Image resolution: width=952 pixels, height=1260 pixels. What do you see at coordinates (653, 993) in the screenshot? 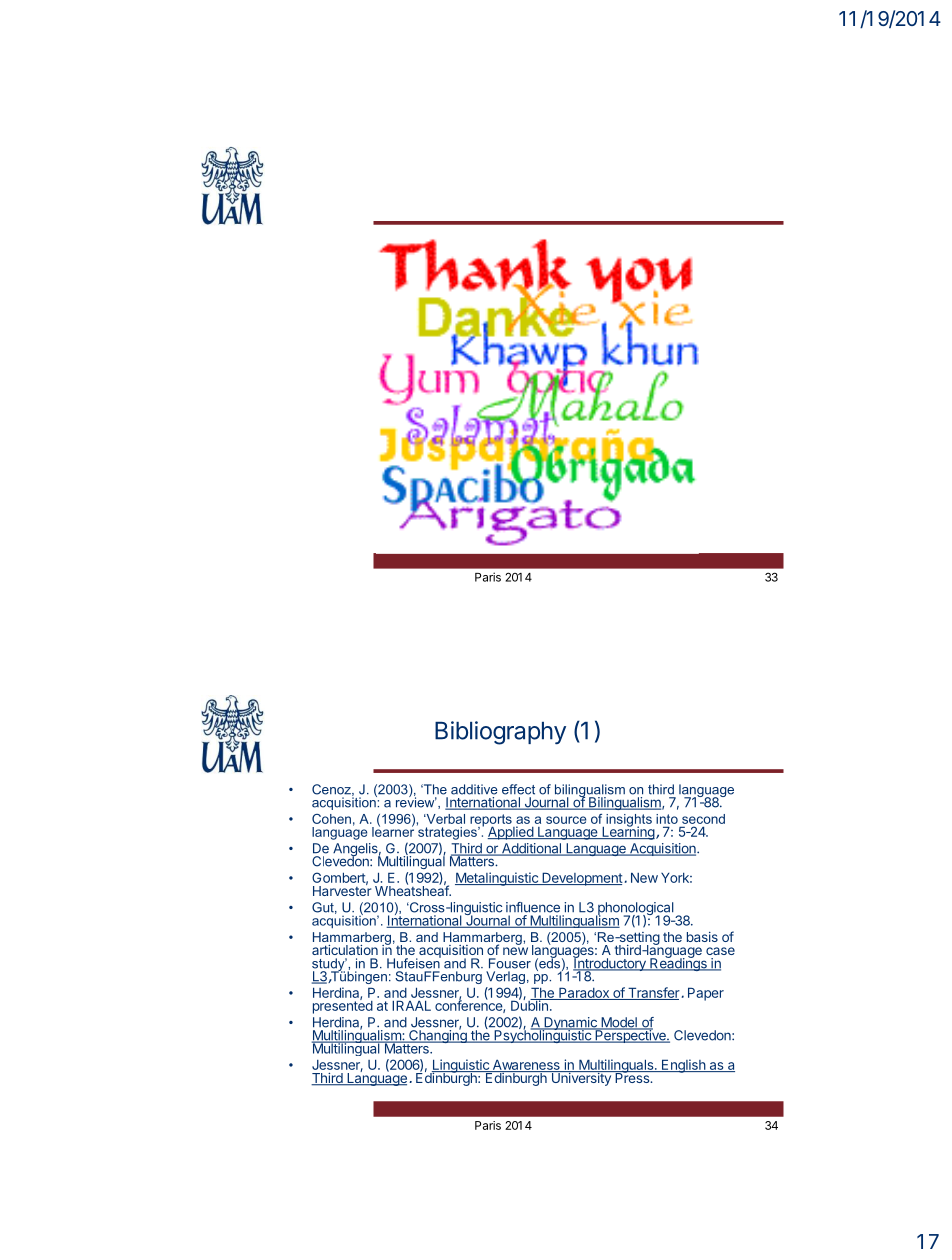
I see `Transfer` at bounding box center [653, 993].
